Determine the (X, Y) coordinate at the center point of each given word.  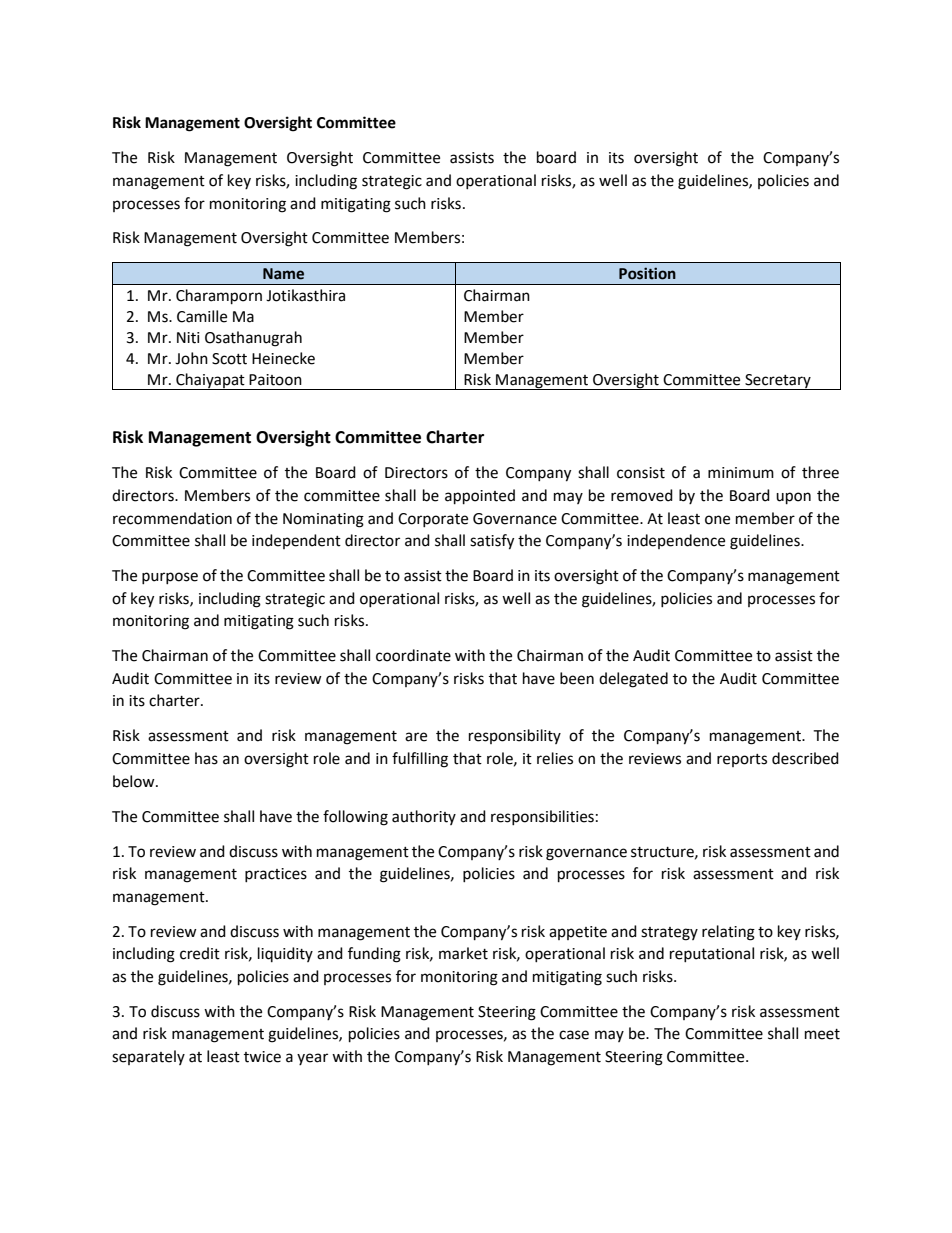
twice (262, 1057)
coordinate (413, 655)
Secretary (778, 382)
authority (424, 817)
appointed (480, 497)
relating (728, 933)
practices (276, 875)
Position (647, 273)
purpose (170, 578)
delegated (633, 680)
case (574, 1035)
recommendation (172, 518)
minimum (741, 473)
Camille (202, 316)
